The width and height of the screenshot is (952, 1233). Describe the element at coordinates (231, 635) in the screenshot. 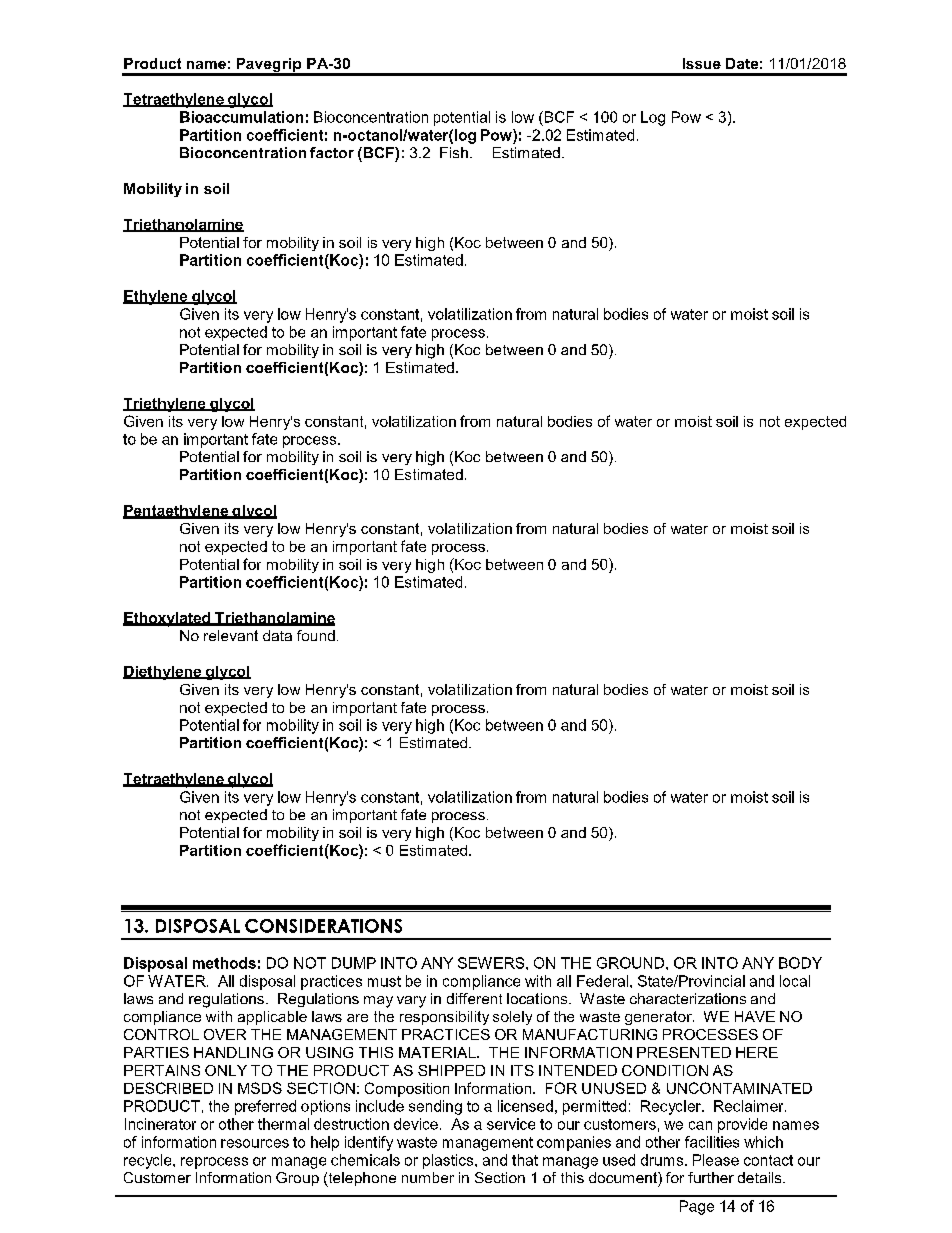

I see `relevant` at that location.
